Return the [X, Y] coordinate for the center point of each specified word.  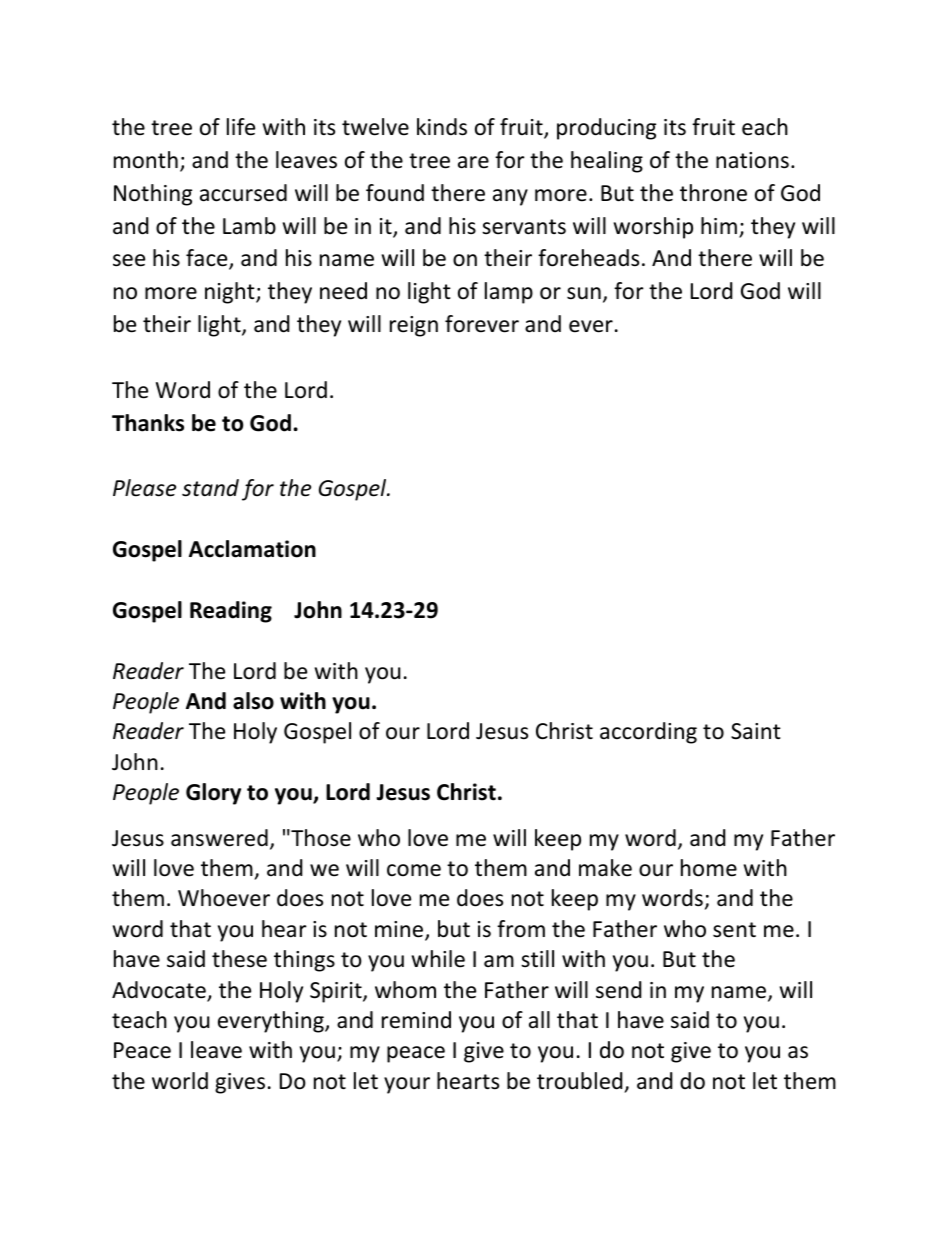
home [709, 868]
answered [219, 838]
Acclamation [252, 549]
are [473, 162]
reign [414, 326]
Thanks [148, 423]
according [648, 733]
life [241, 127]
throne [713, 193]
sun [584, 293]
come [414, 870]
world [180, 1081]
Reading [231, 612]
